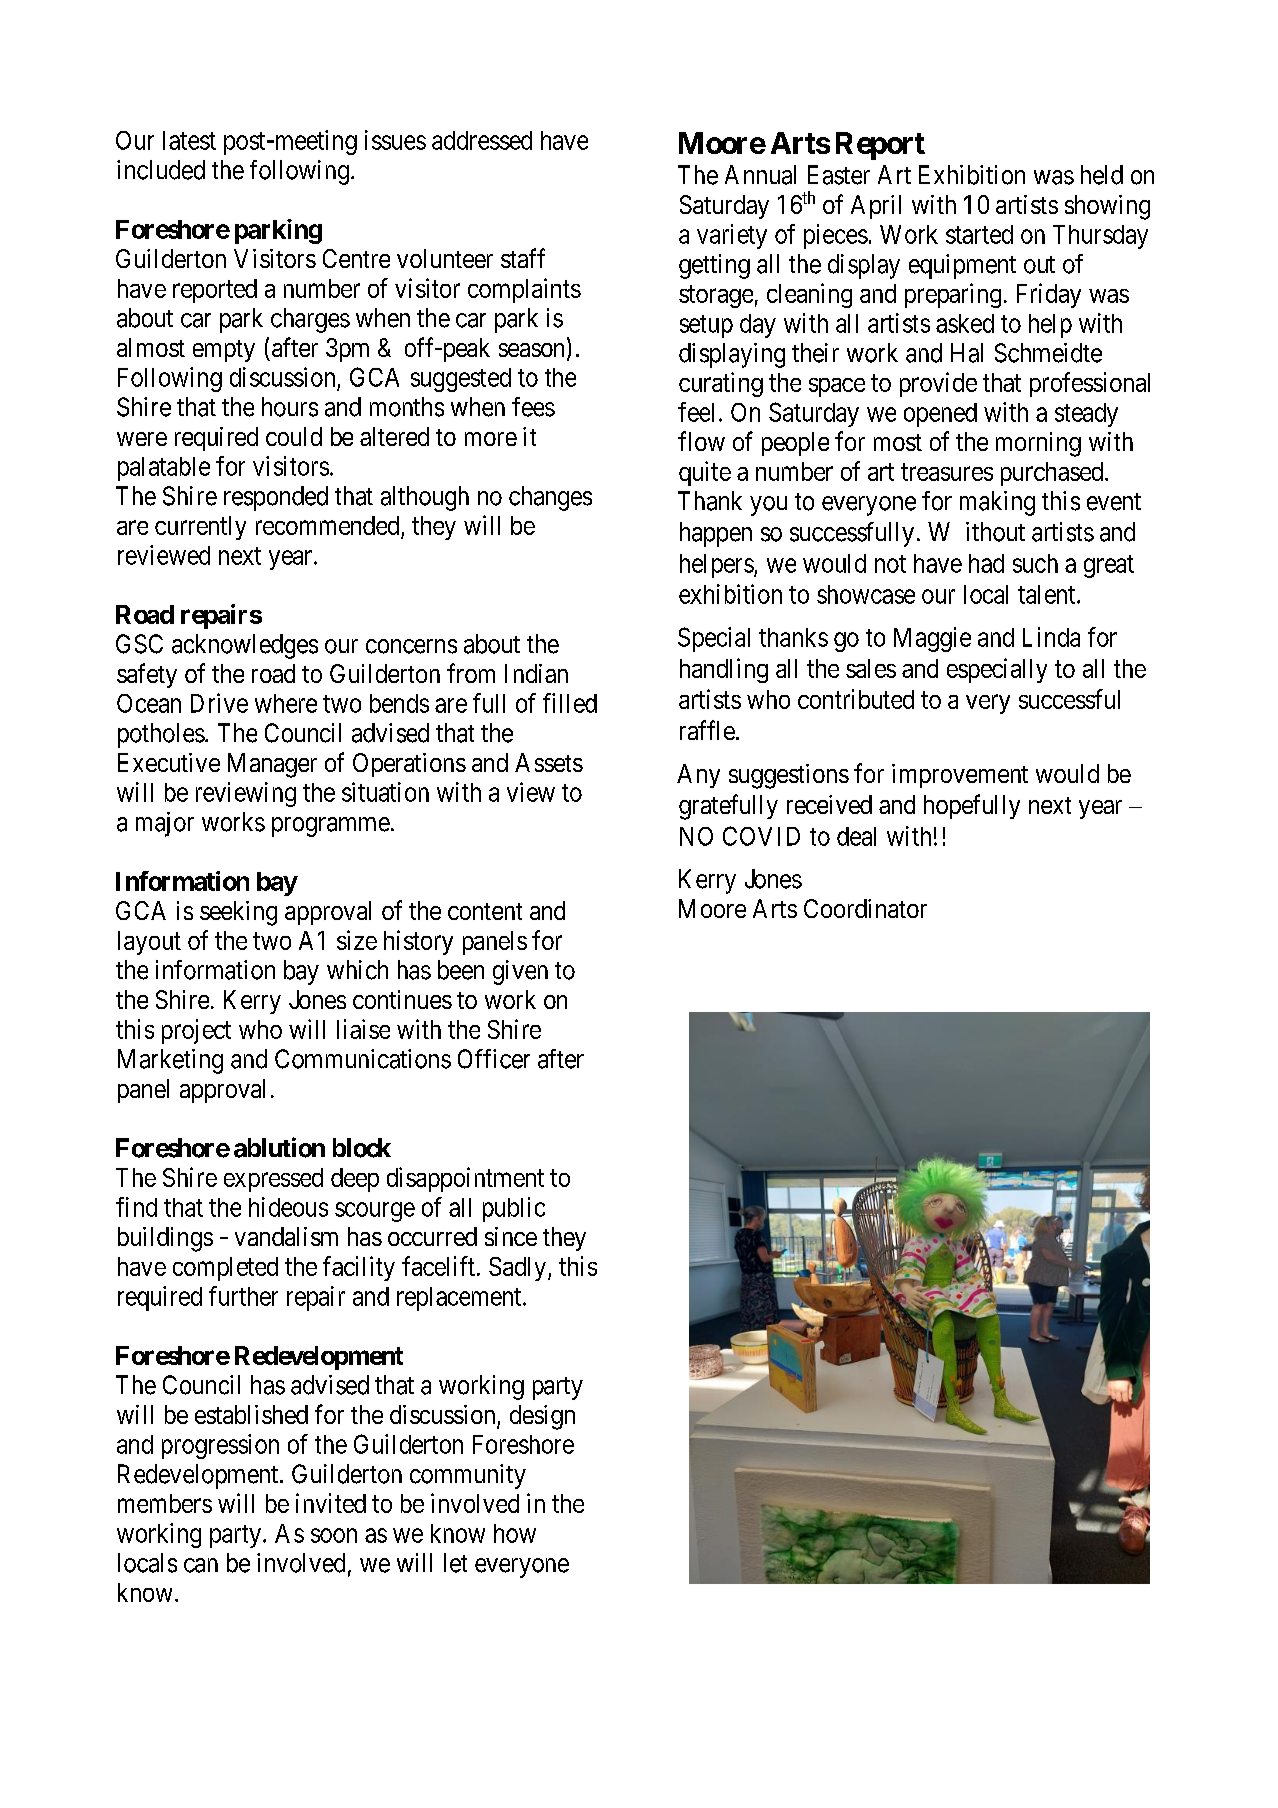 The image size is (1278, 1808). What do you see at coordinates (189, 140) in the document?
I see `latest` at bounding box center [189, 140].
